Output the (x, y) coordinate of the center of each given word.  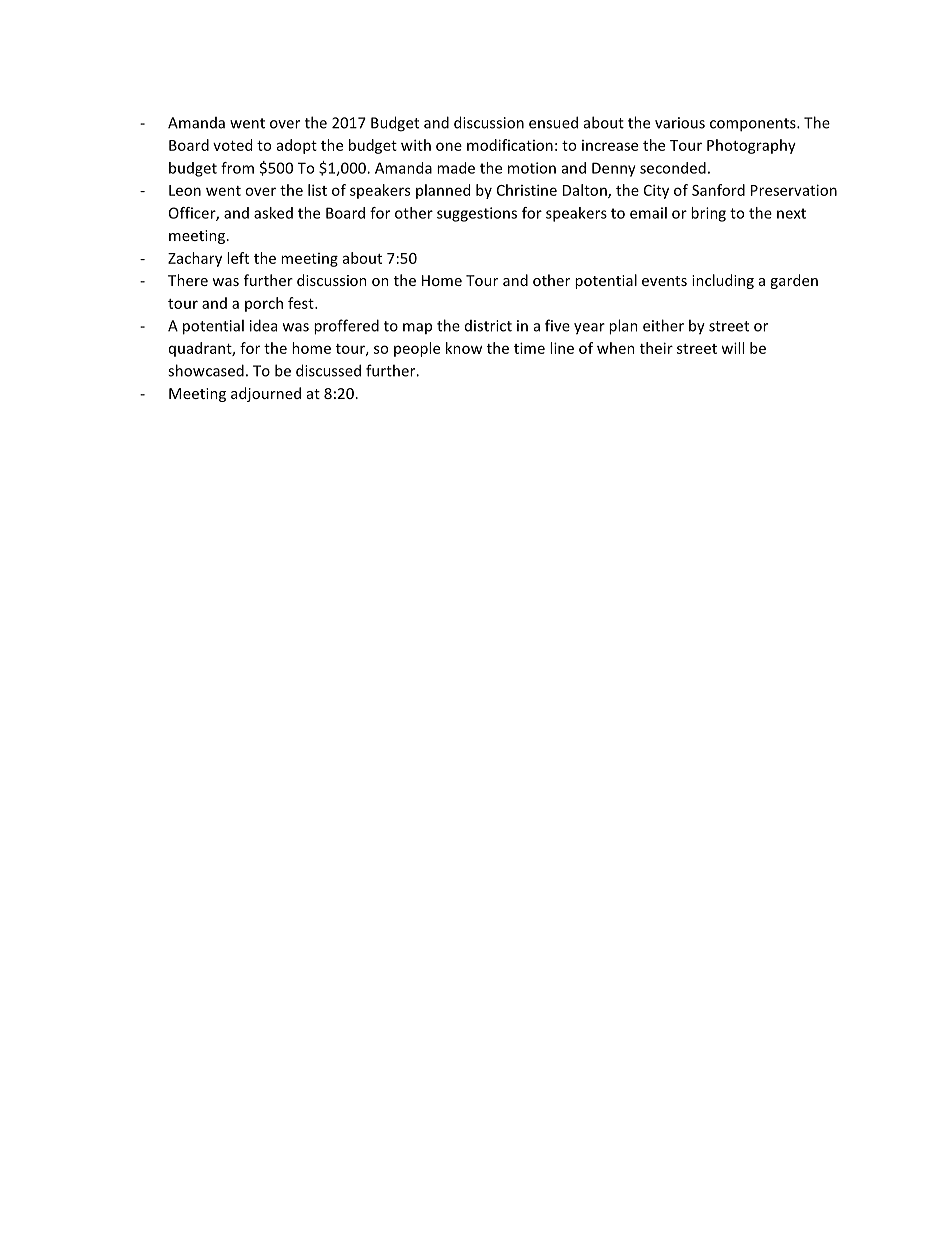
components (754, 125)
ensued (553, 122)
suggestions (477, 214)
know (464, 348)
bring (708, 214)
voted (232, 145)
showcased (206, 370)
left (238, 258)
